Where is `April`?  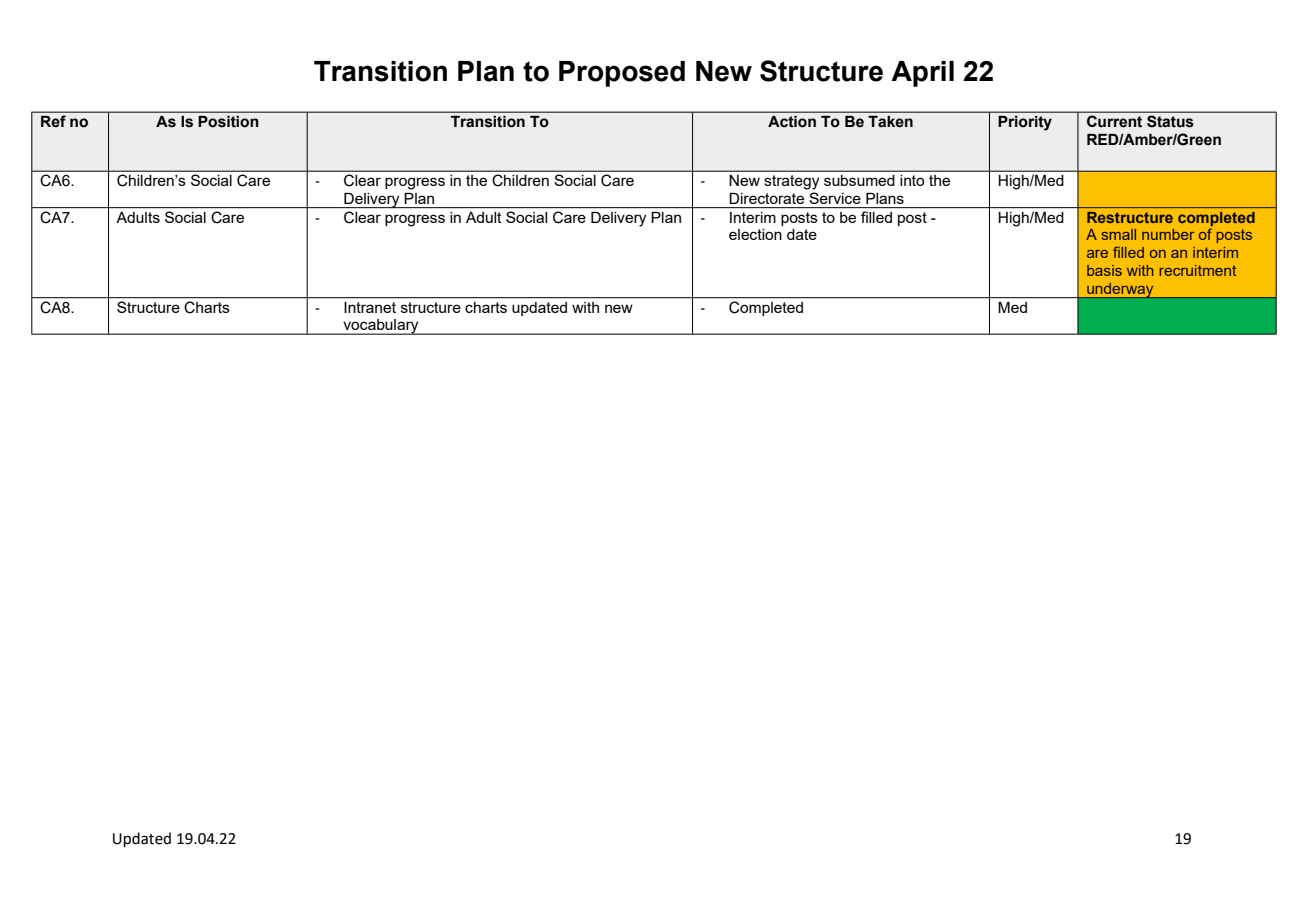
April is located at coordinates (922, 74).
